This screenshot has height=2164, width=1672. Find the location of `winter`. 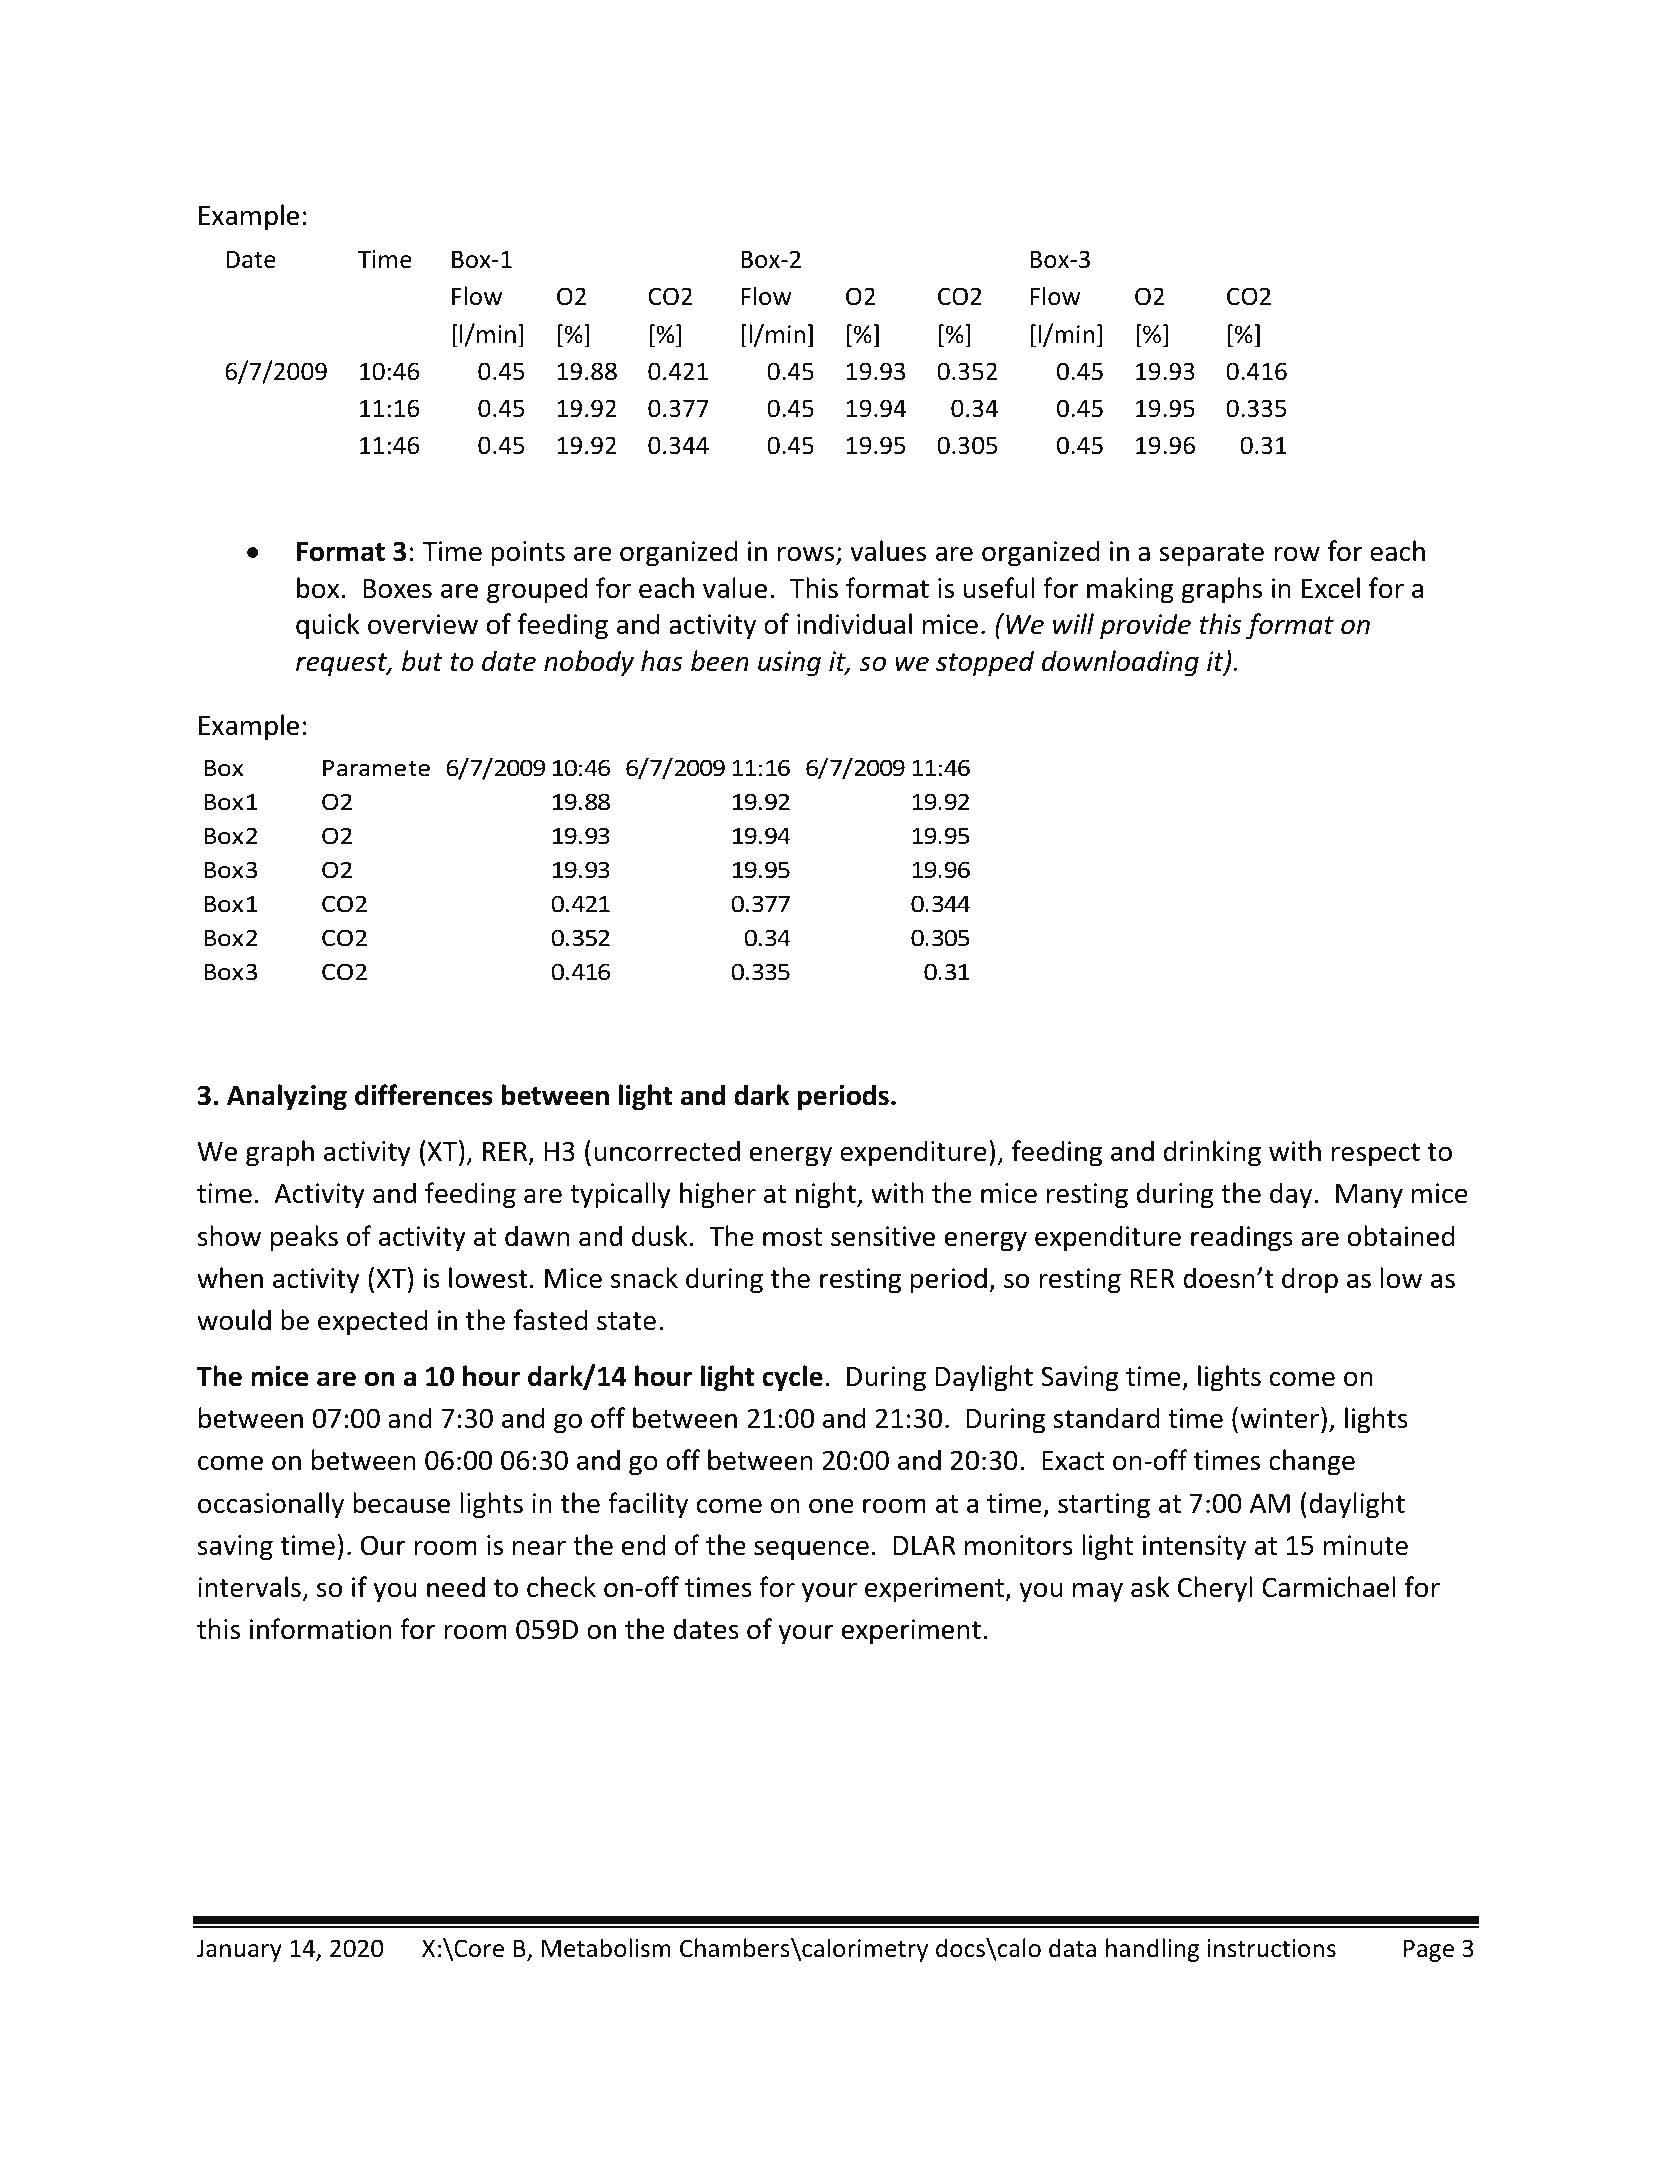

winter is located at coordinates (1279, 1418).
